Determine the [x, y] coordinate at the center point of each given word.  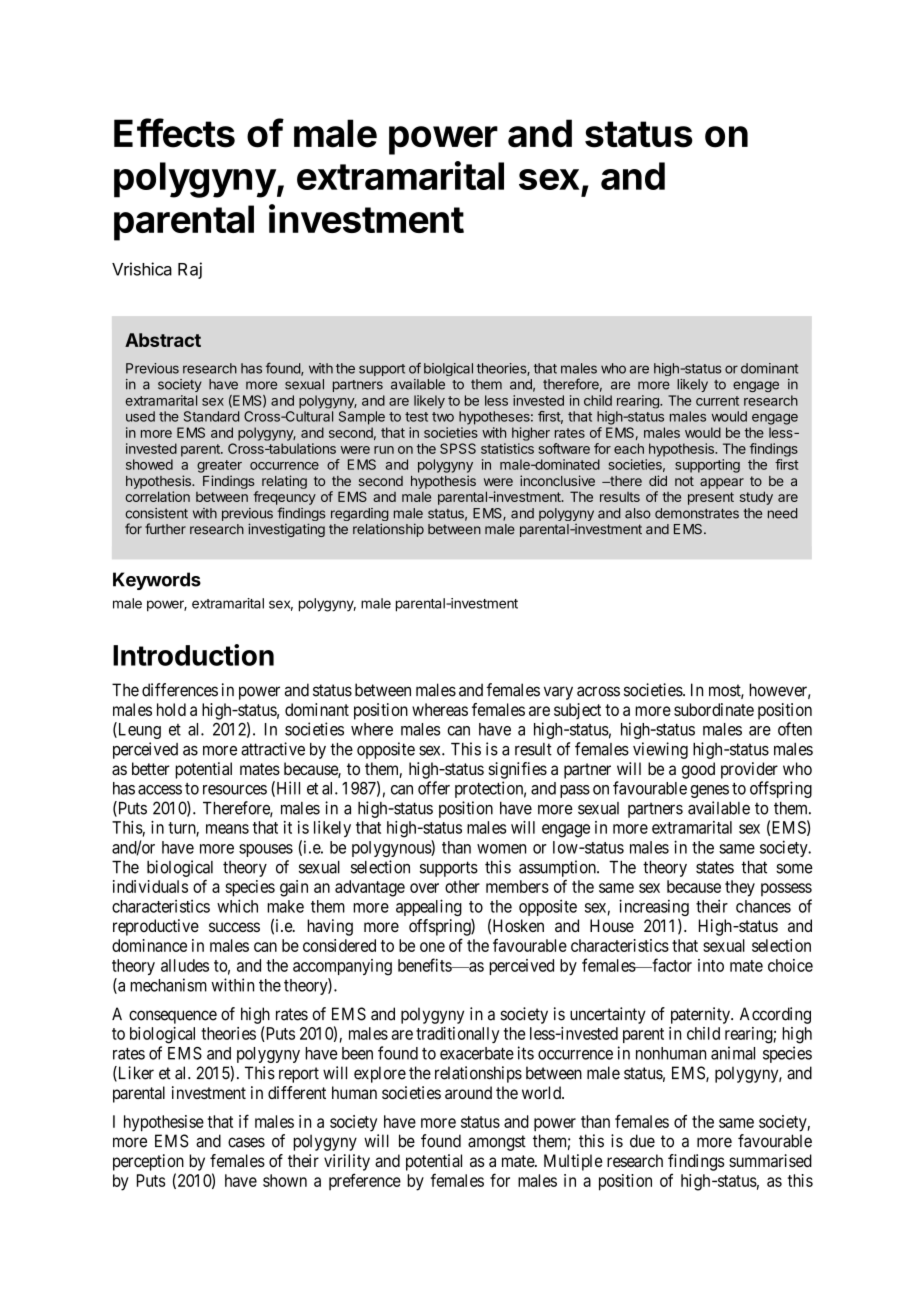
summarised [770, 1160]
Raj [190, 270]
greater [219, 466]
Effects [174, 133]
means [227, 829]
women [501, 849]
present [711, 498]
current [717, 401]
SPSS [458, 448]
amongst [497, 1143]
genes [709, 791]
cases [246, 1142]
